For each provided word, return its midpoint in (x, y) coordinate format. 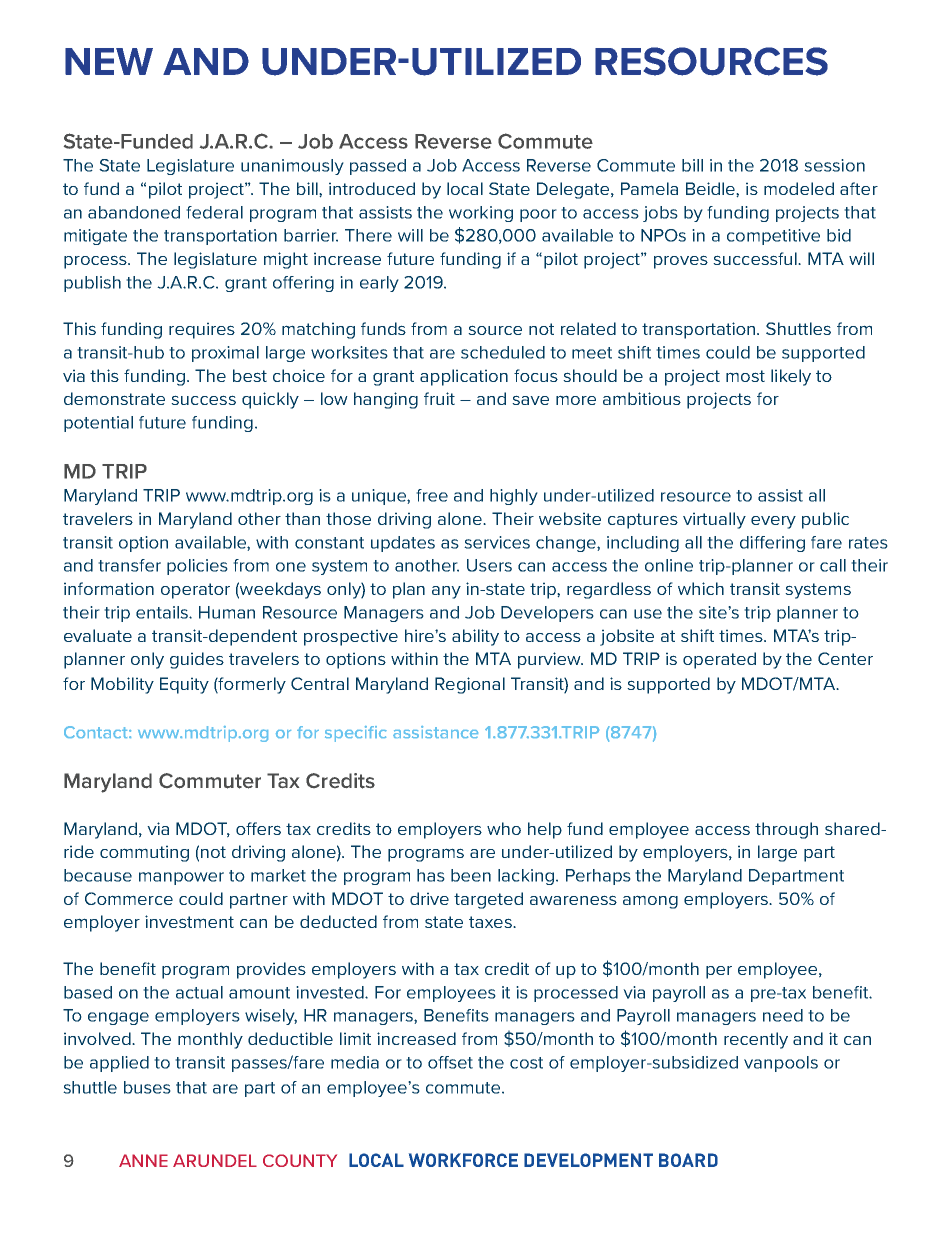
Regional (470, 685)
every (773, 522)
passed (378, 167)
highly (514, 497)
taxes (491, 922)
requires (202, 330)
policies (197, 567)
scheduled (503, 352)
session (834, 165)
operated (719, 660)
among (650, 902)
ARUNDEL (215, 1160)
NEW (109, 61)
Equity (184, 685)
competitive (773, 237)
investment (189, 921)
